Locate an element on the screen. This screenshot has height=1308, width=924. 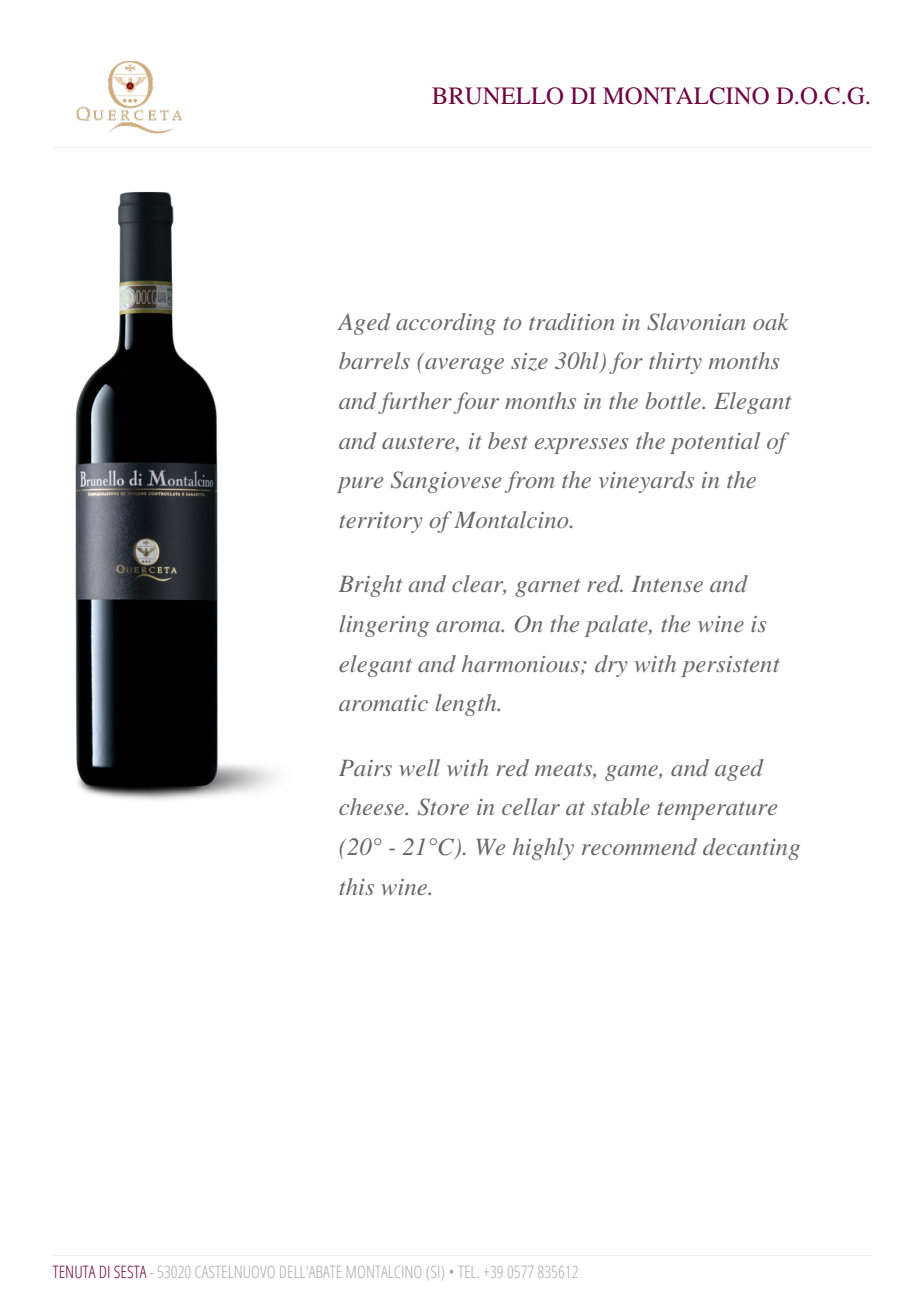
this is located at coordinates (356, 886).
